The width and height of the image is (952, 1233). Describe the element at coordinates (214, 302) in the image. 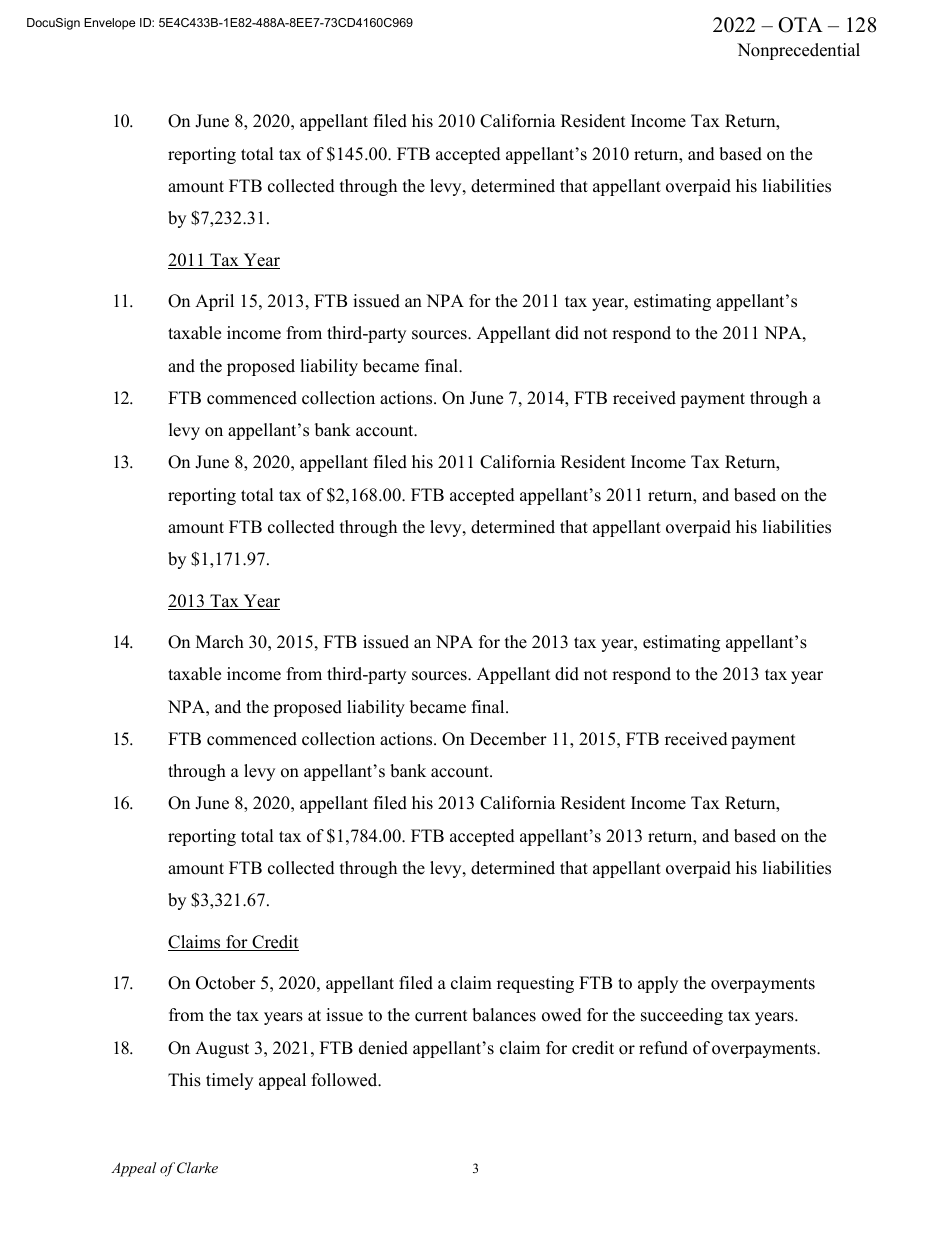

I see `April` at that location.
